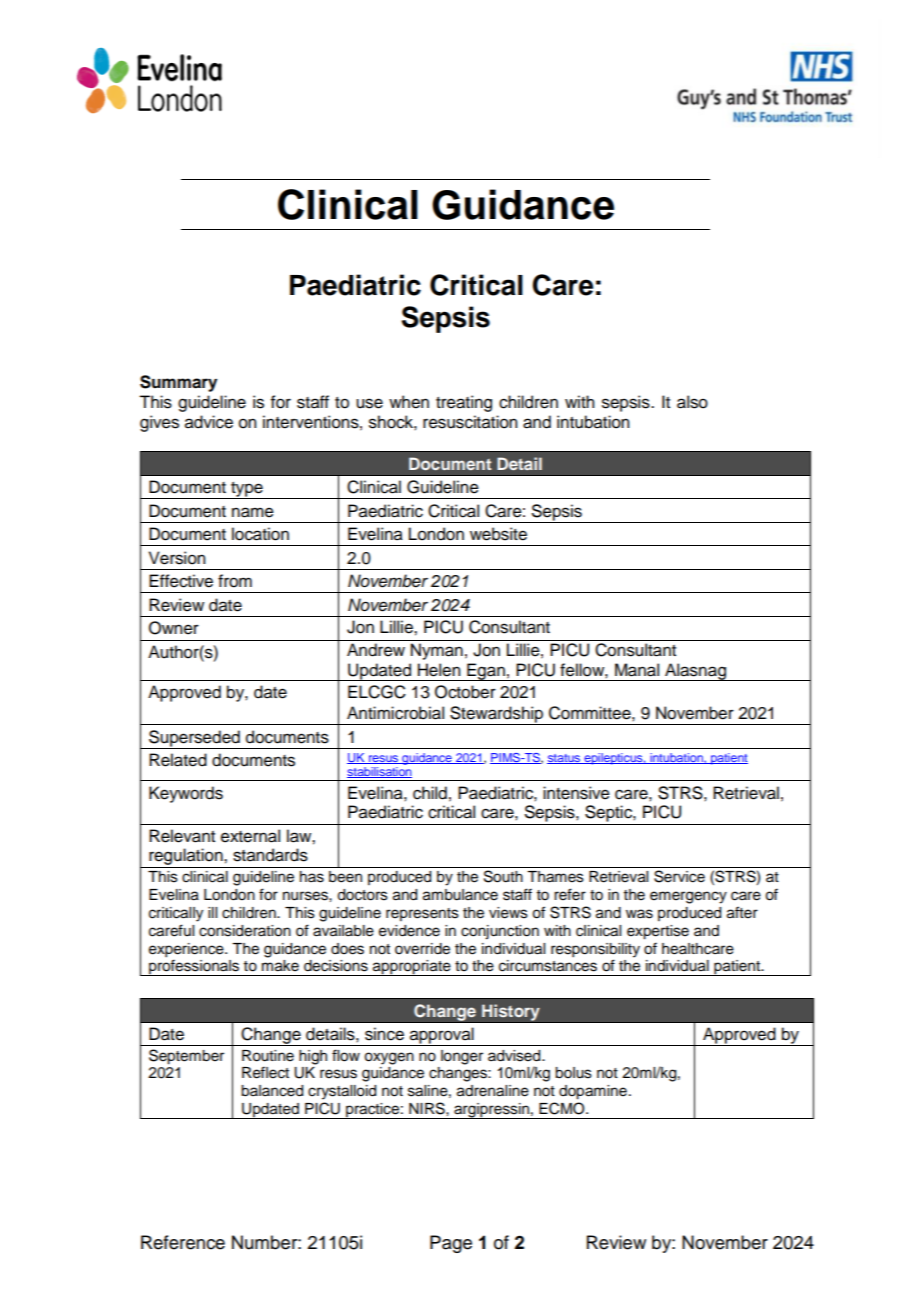 The image size is (924, 1308). What do you see at coordinates (497, 715) in the screenshot?
I see `Stewardship` at bounding box center [497, 715].
